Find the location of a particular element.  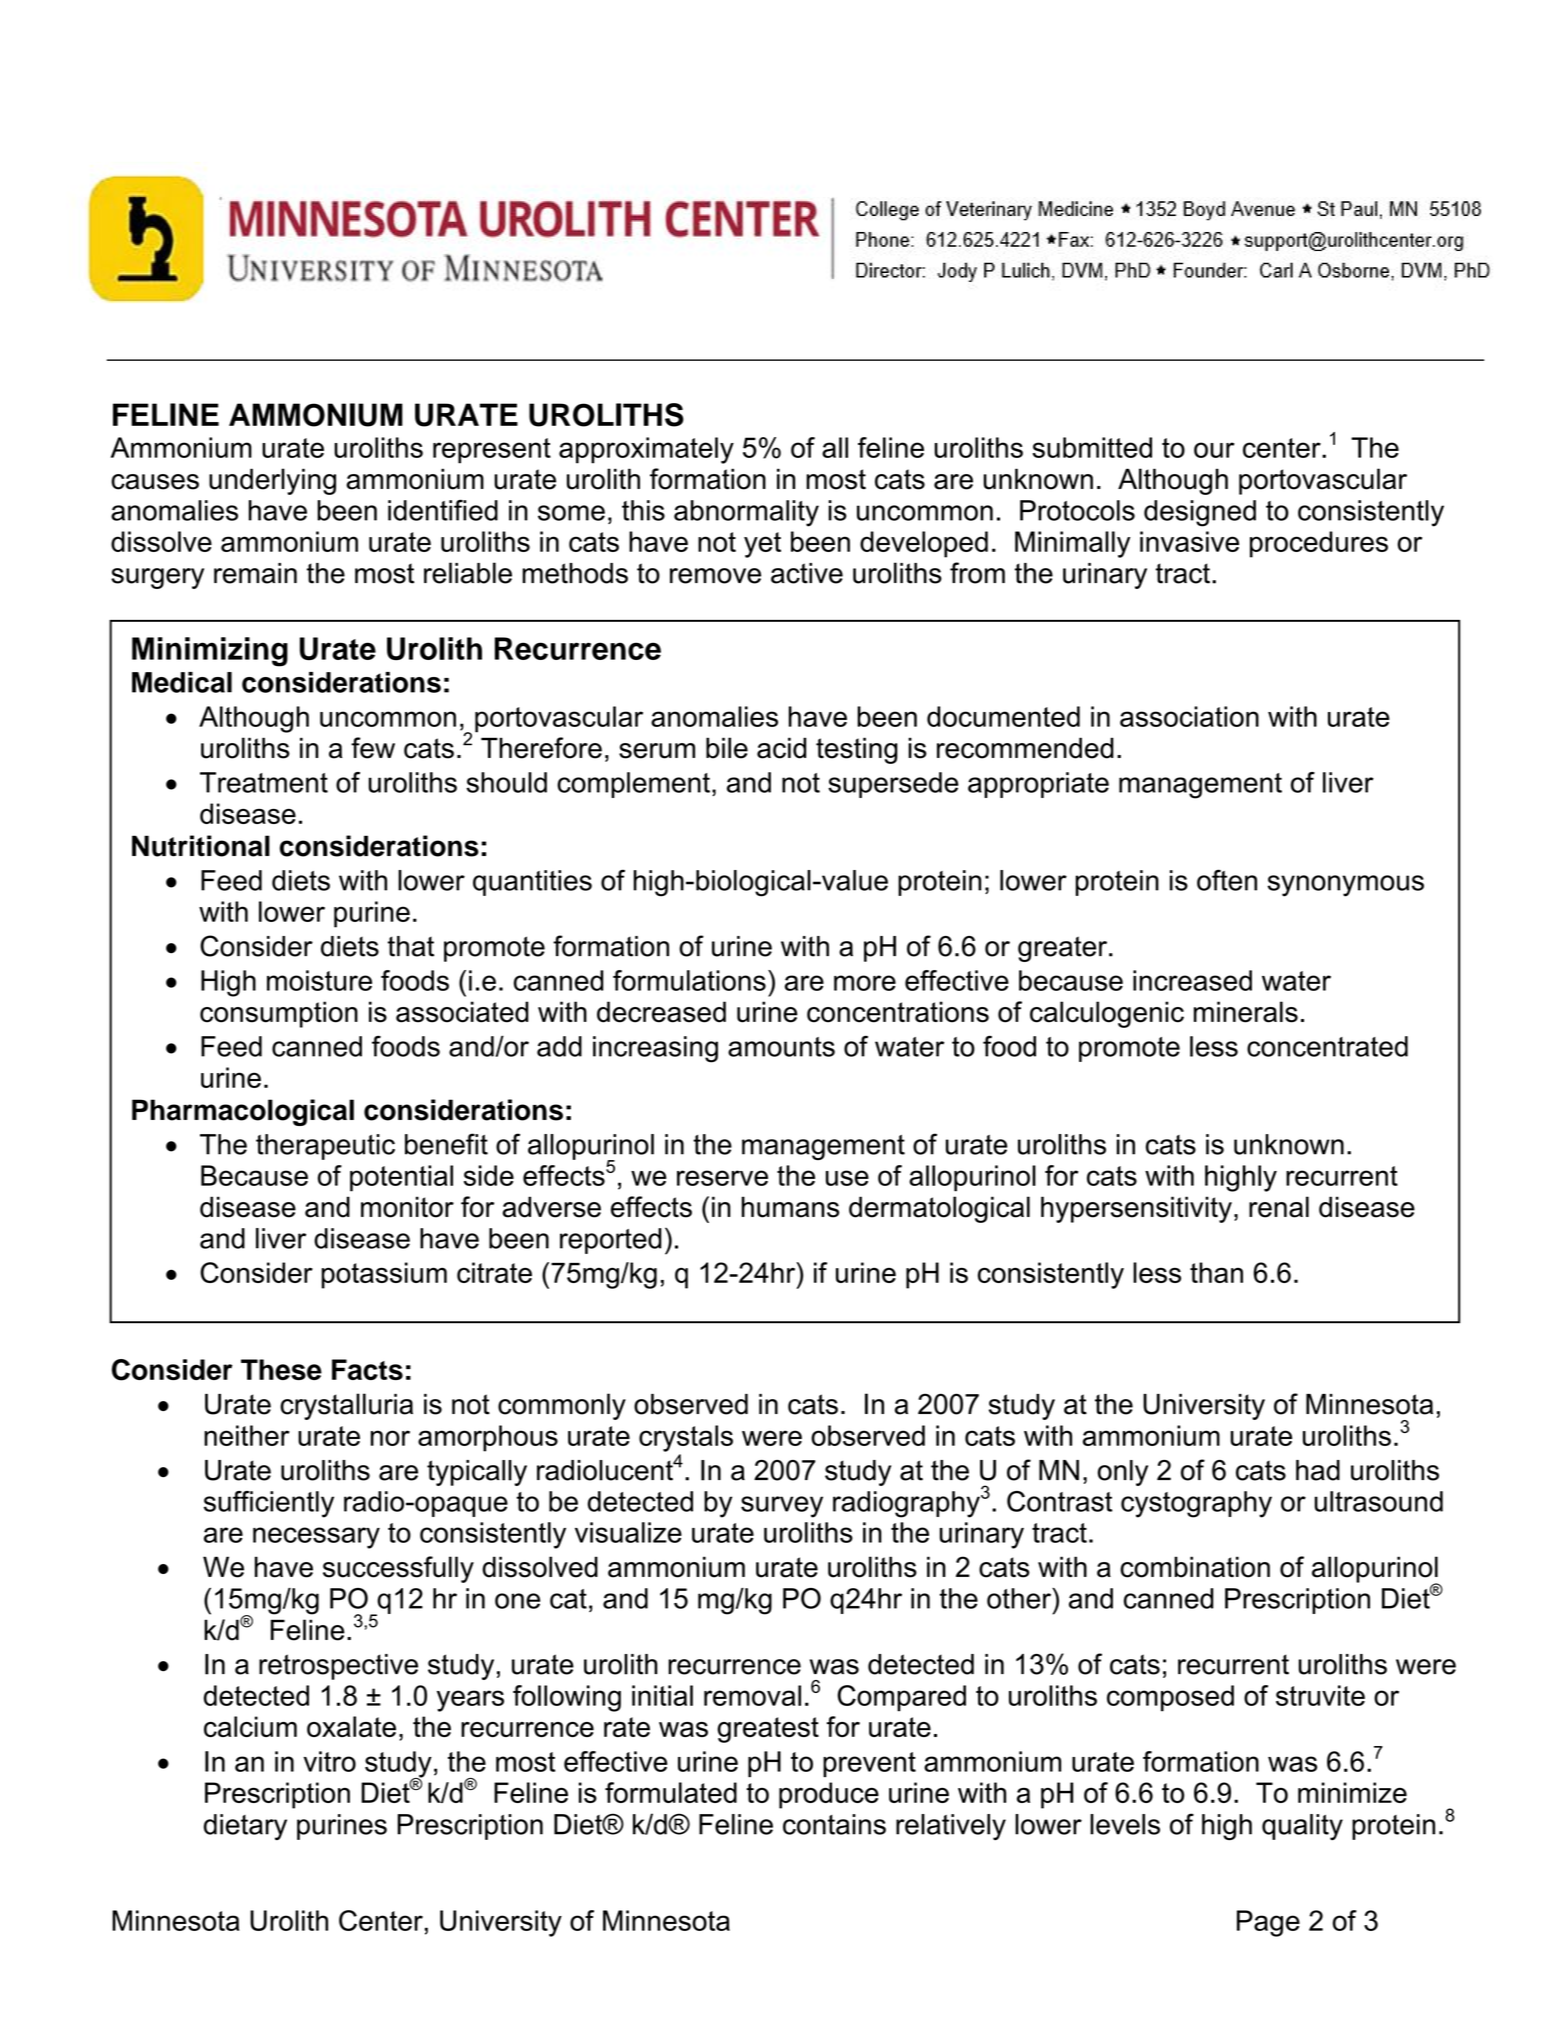

survey is located at coordinates (782, 1507).
